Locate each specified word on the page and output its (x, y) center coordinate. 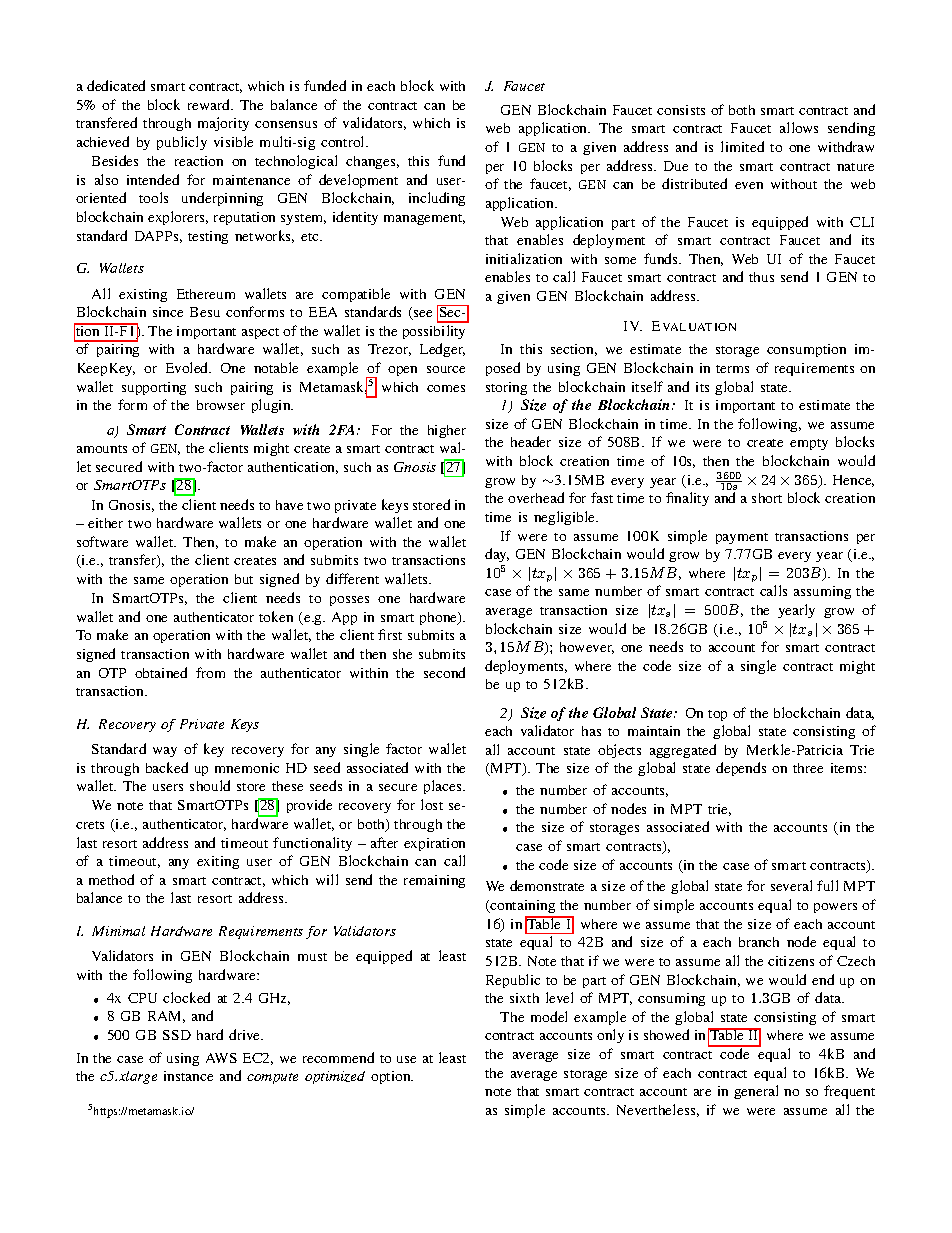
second (444, 672)
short (767, 498)
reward (210, 104)
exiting (218, 862)
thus (761, 277)
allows (799, 127)
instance (188, 1076)
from (210, 672)
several (791, 885)
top (717, 715)
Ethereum (206, 294)
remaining (434, 881)
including (437, 199)
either (105, 523)
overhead (536, 497)
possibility (434, 332)
